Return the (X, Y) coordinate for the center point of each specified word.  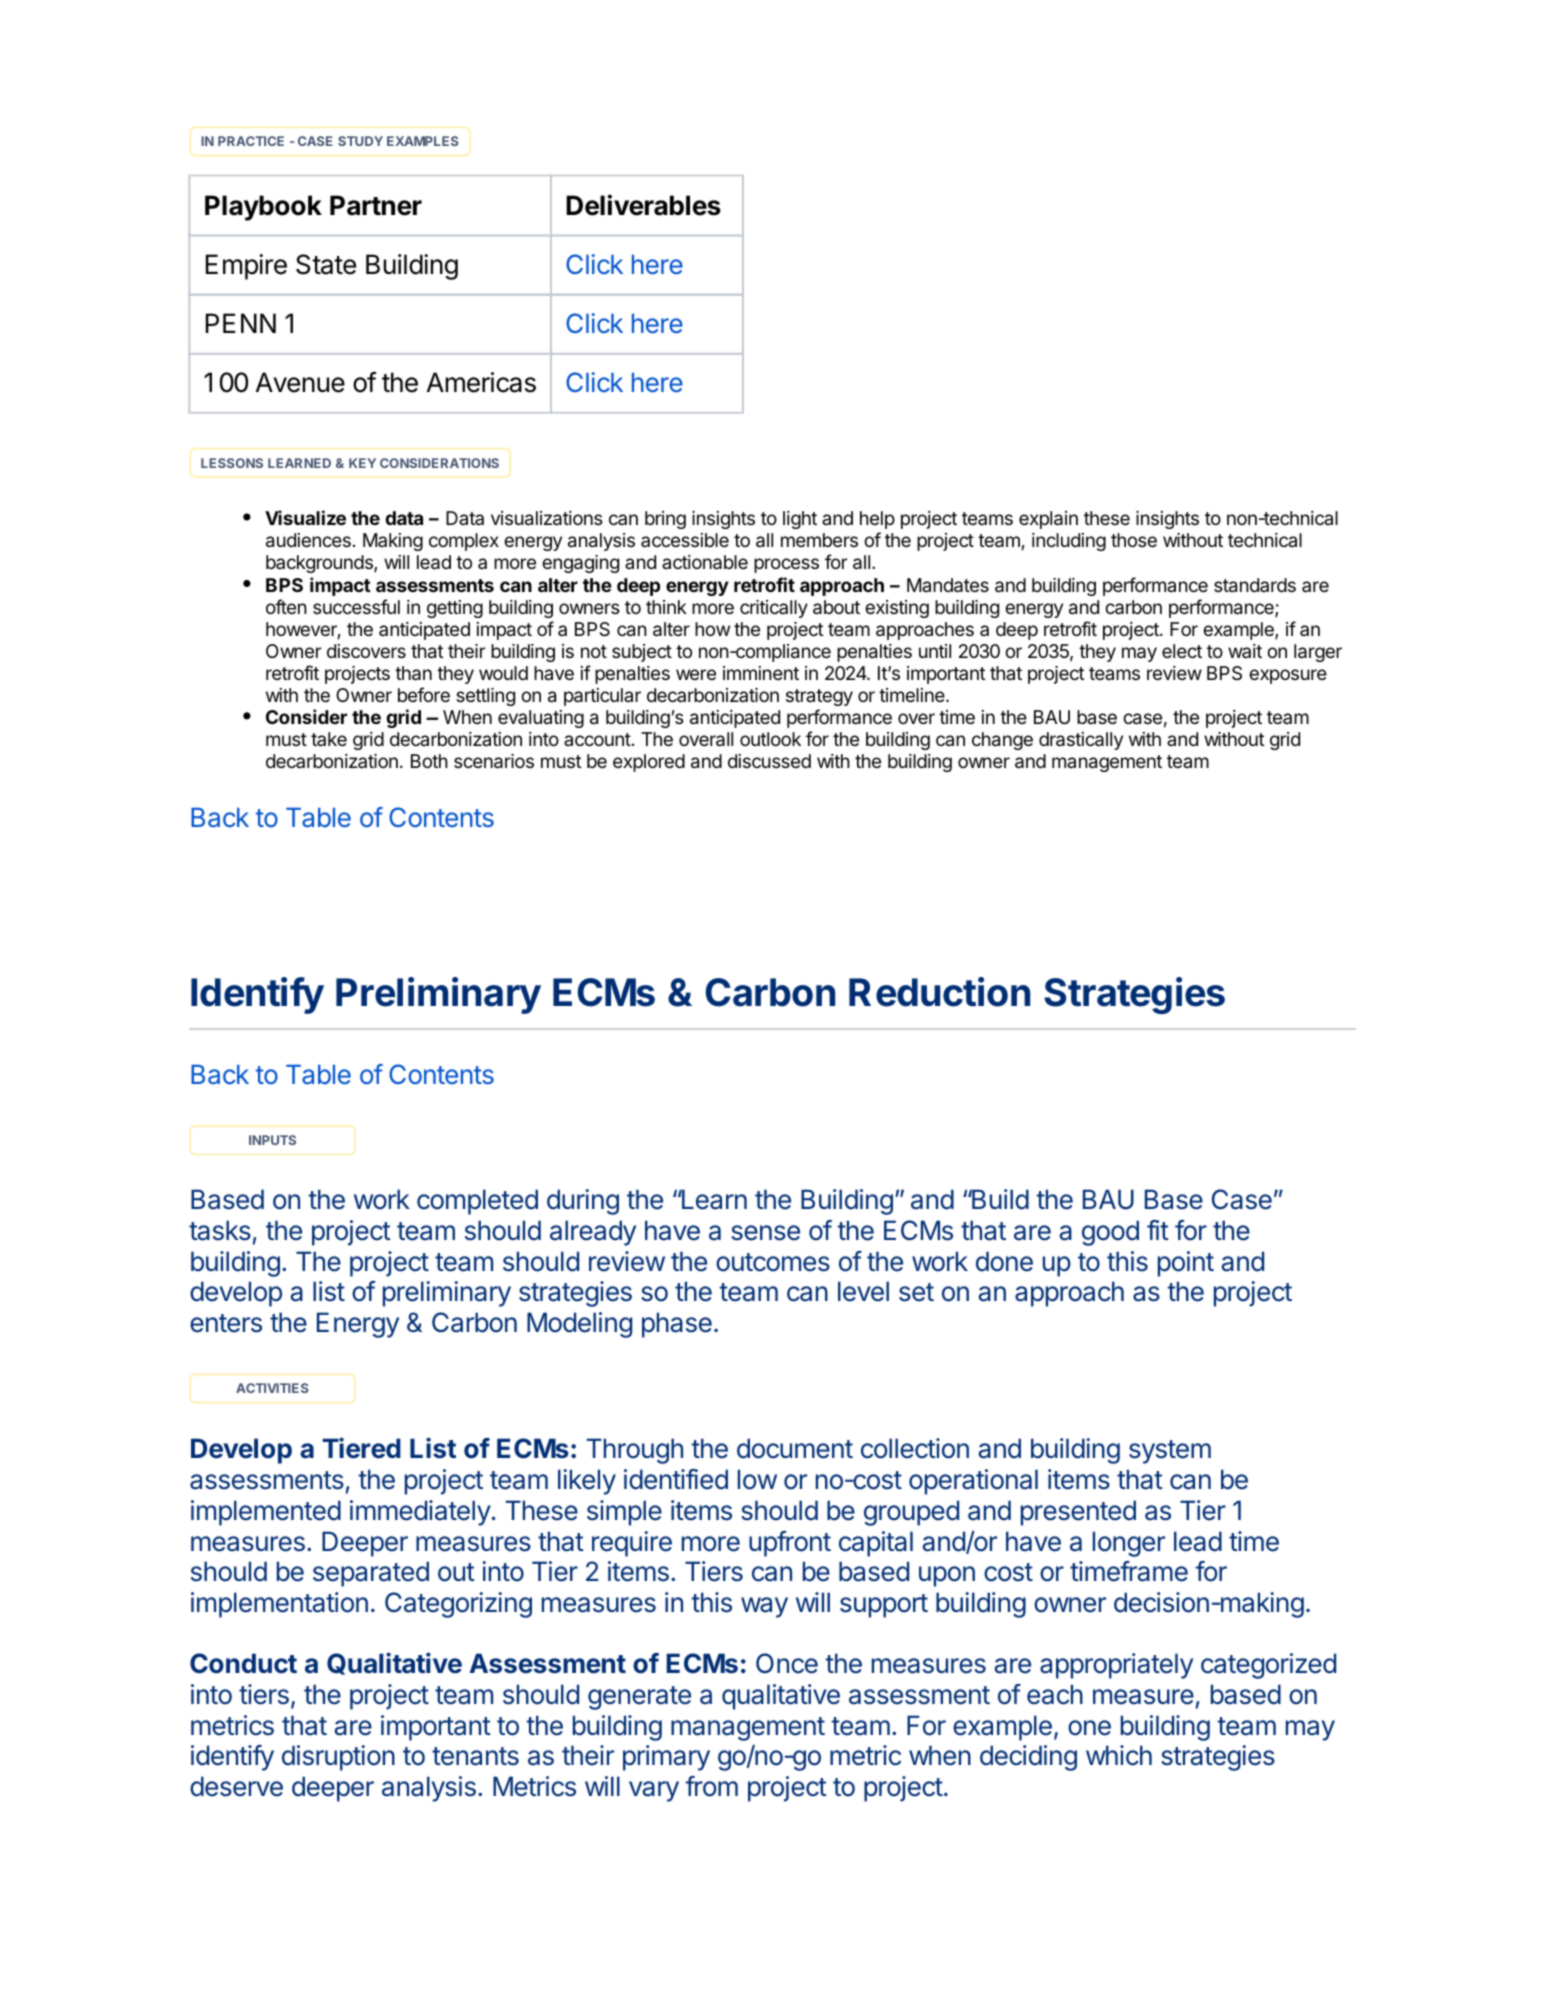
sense (765, 1233)
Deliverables (643, 205)
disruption (338, 1758)
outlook (770, 739)
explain (1048, 520)
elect (1182, 651)
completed (477, 1202)
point (1186, 1264)
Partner (376, 205)
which (1119, 1755)
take (329, 739)
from (712, 1786)
